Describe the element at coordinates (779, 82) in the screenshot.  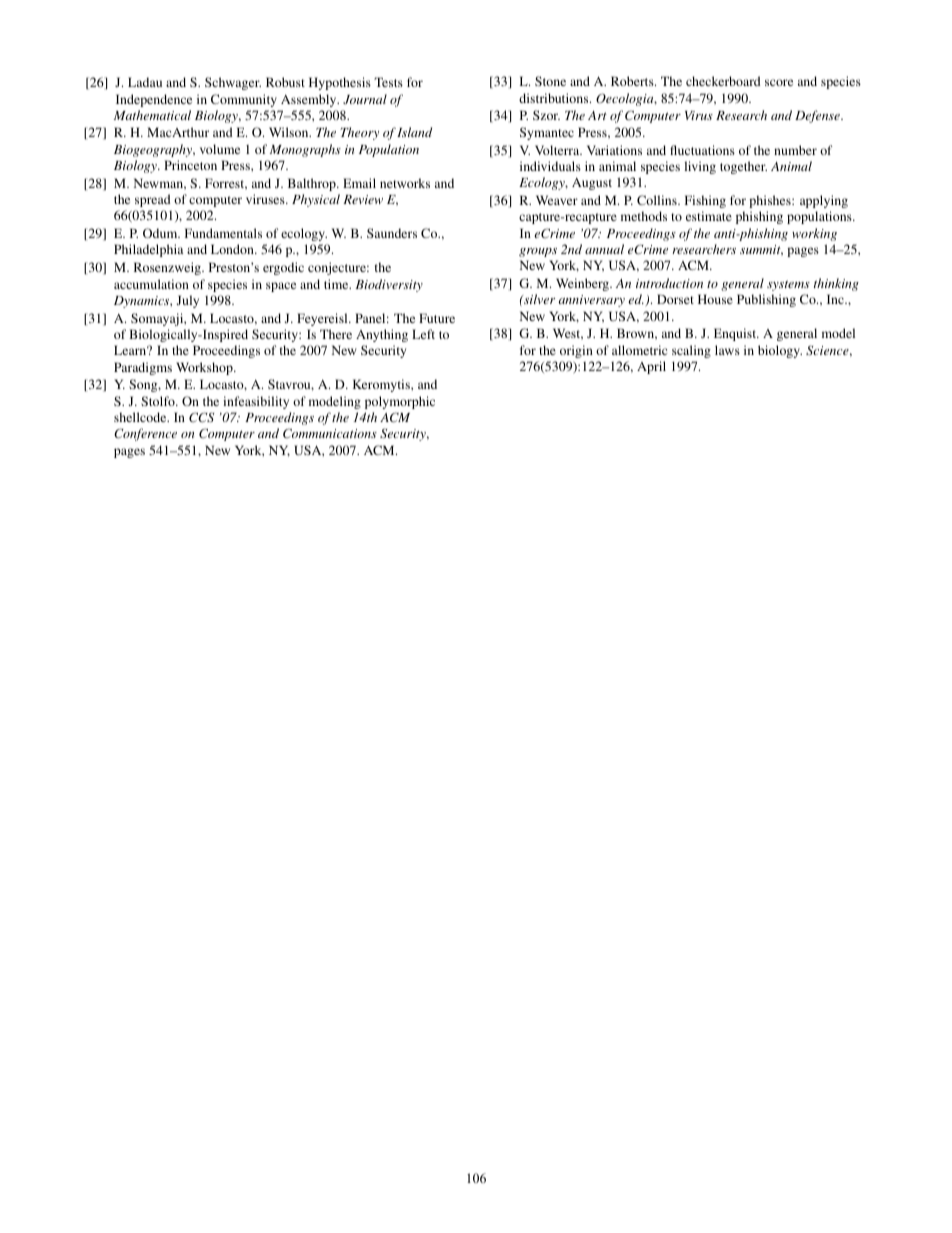
I see `score` at that location.
